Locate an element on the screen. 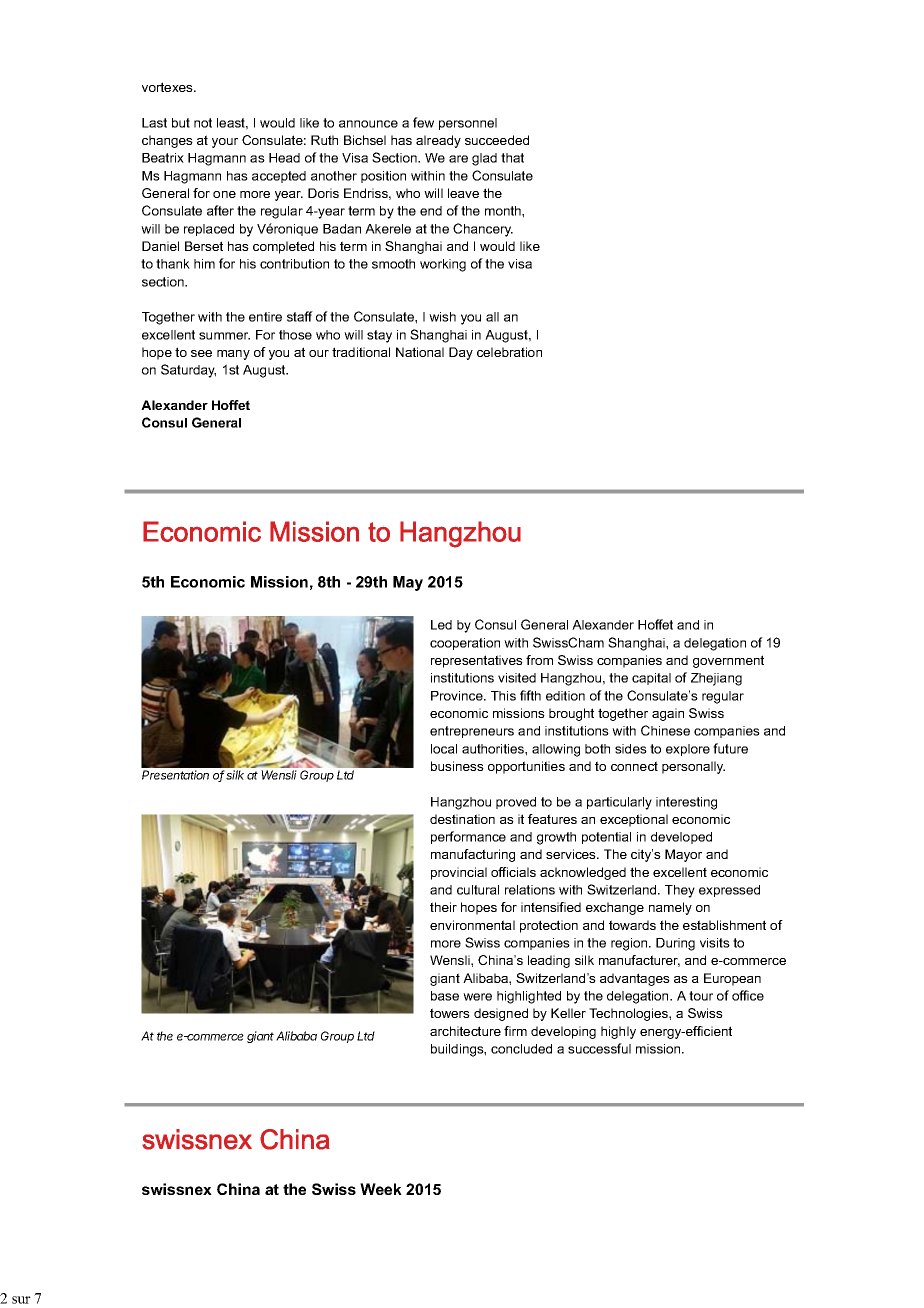  Presentation is located at coordinates (175, 775).
